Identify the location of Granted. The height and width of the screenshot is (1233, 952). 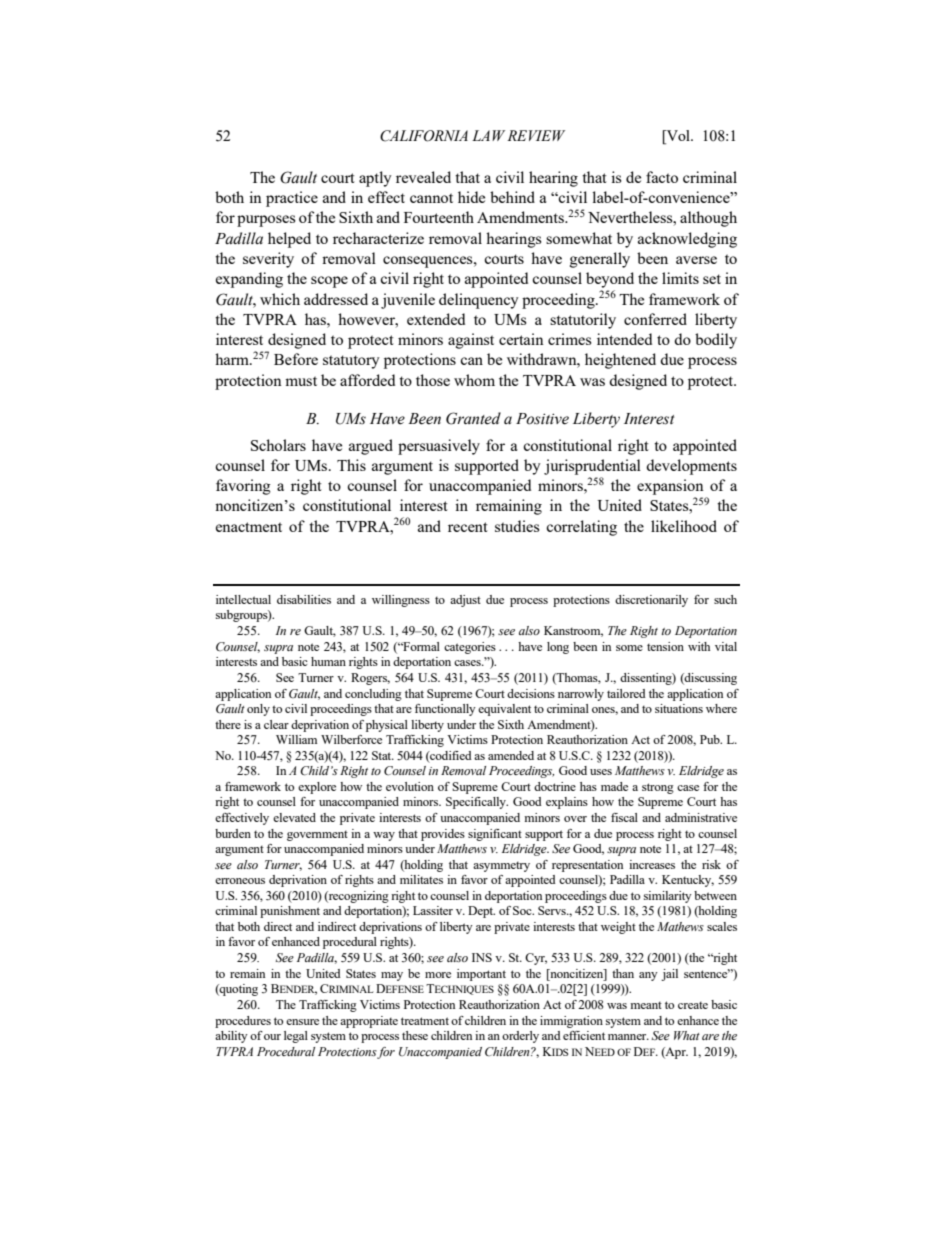
(473, 418).
